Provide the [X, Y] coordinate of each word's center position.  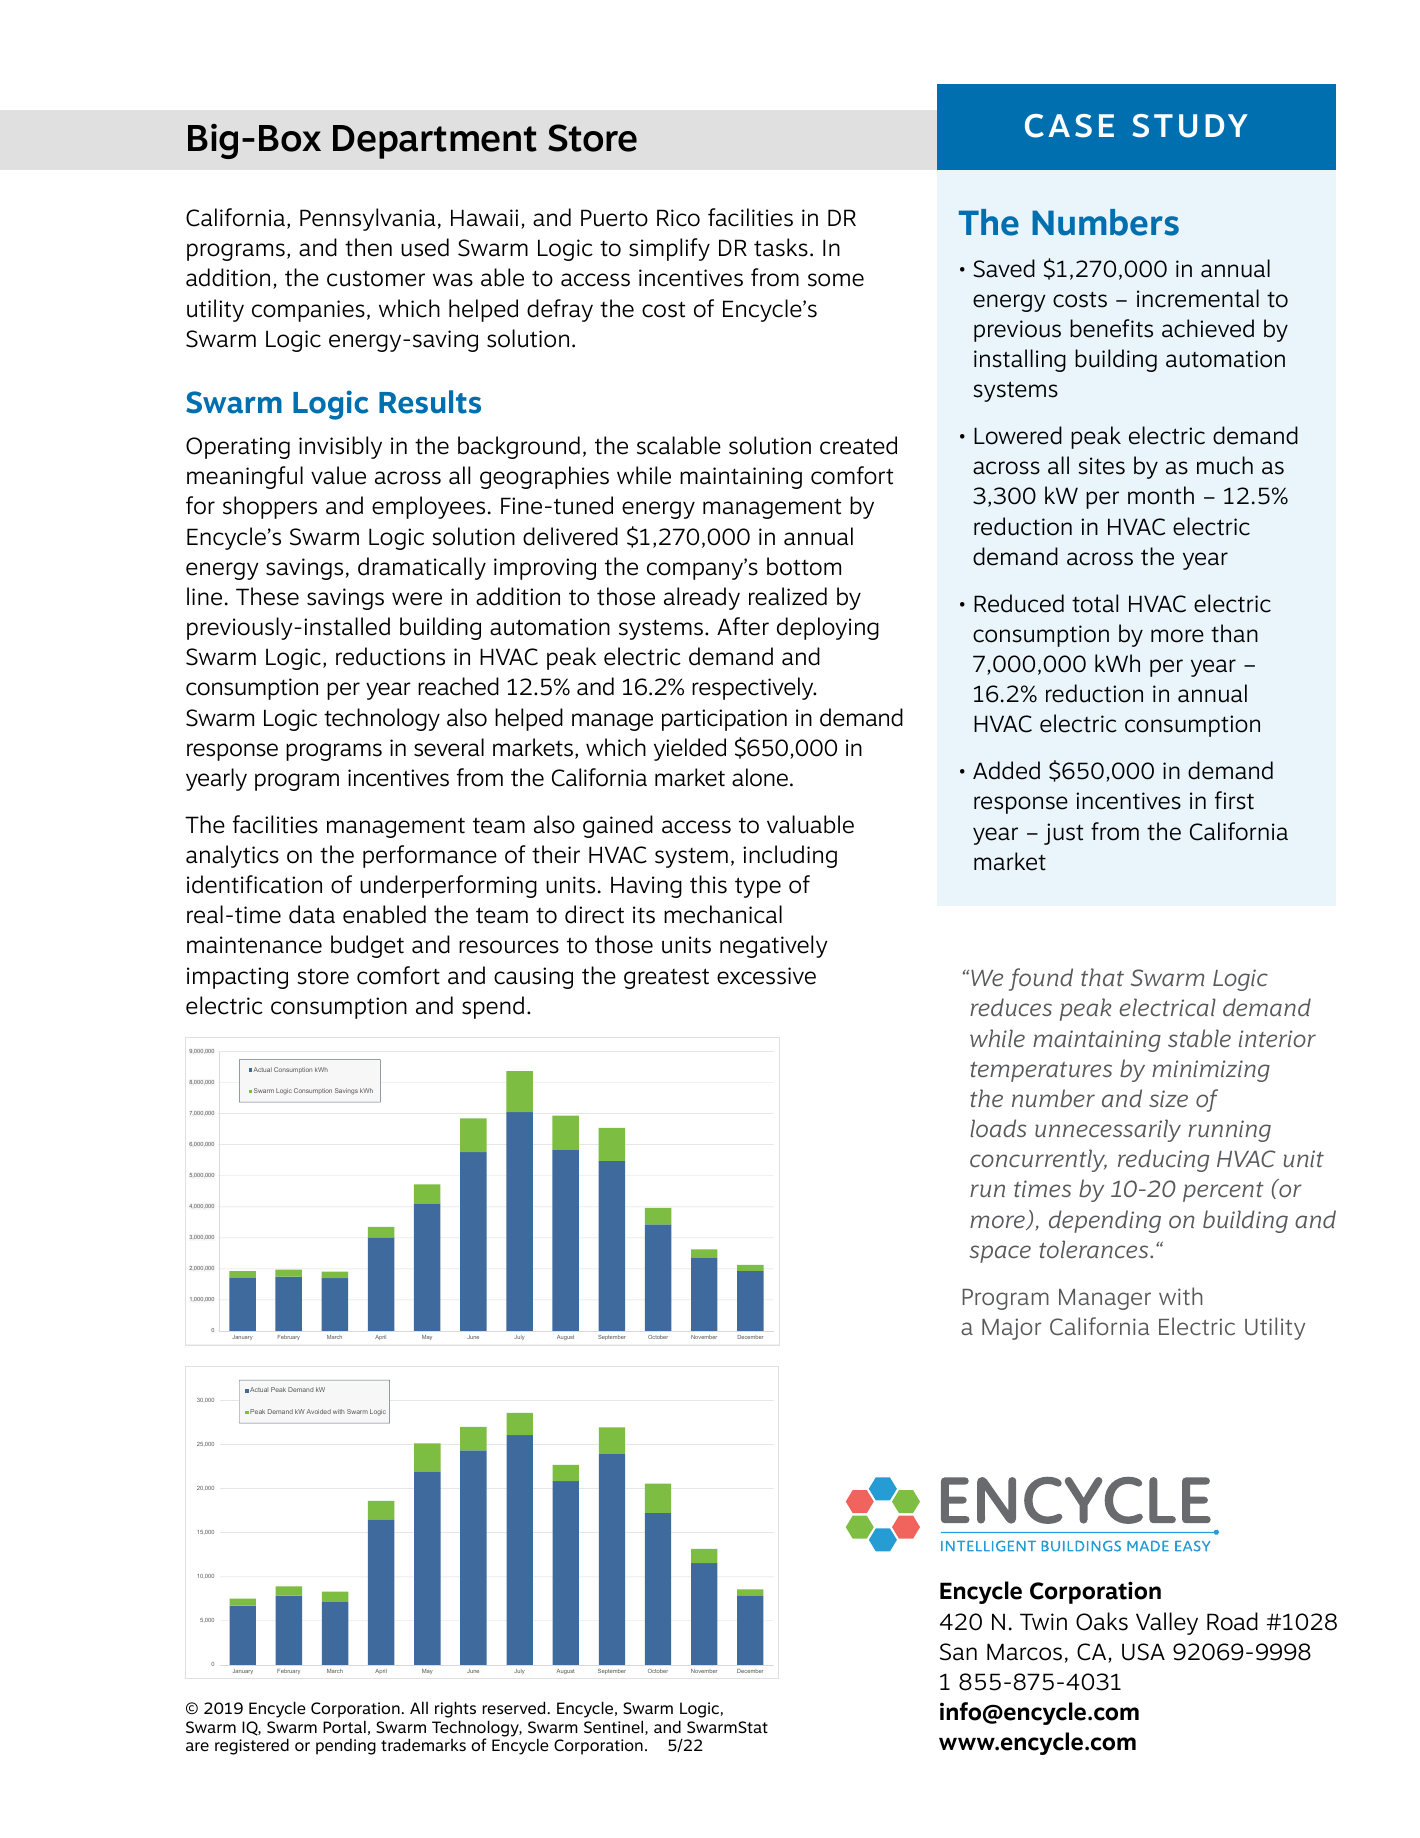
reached [458, 686]
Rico [678, 218]
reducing [1163, 1160]
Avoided [318, 1411]
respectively [754, 688]
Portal [344, 1726]
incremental [1198, 298]
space [1000, 1254]
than [1234, 633]
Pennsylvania [368, 219]
